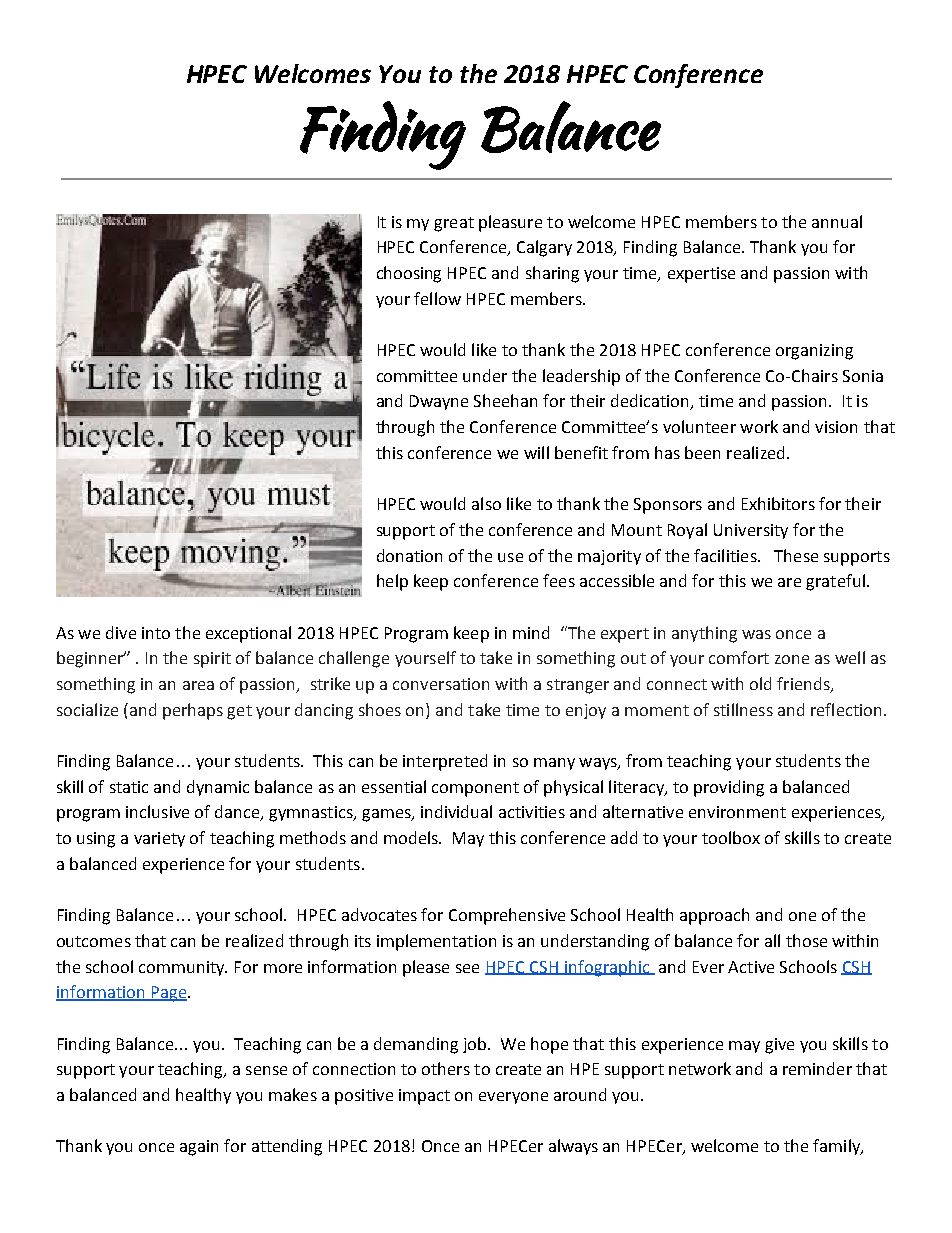 The height and width of the screenshot is (1233, 952). I want to click on impact, so click(424, 1097).
